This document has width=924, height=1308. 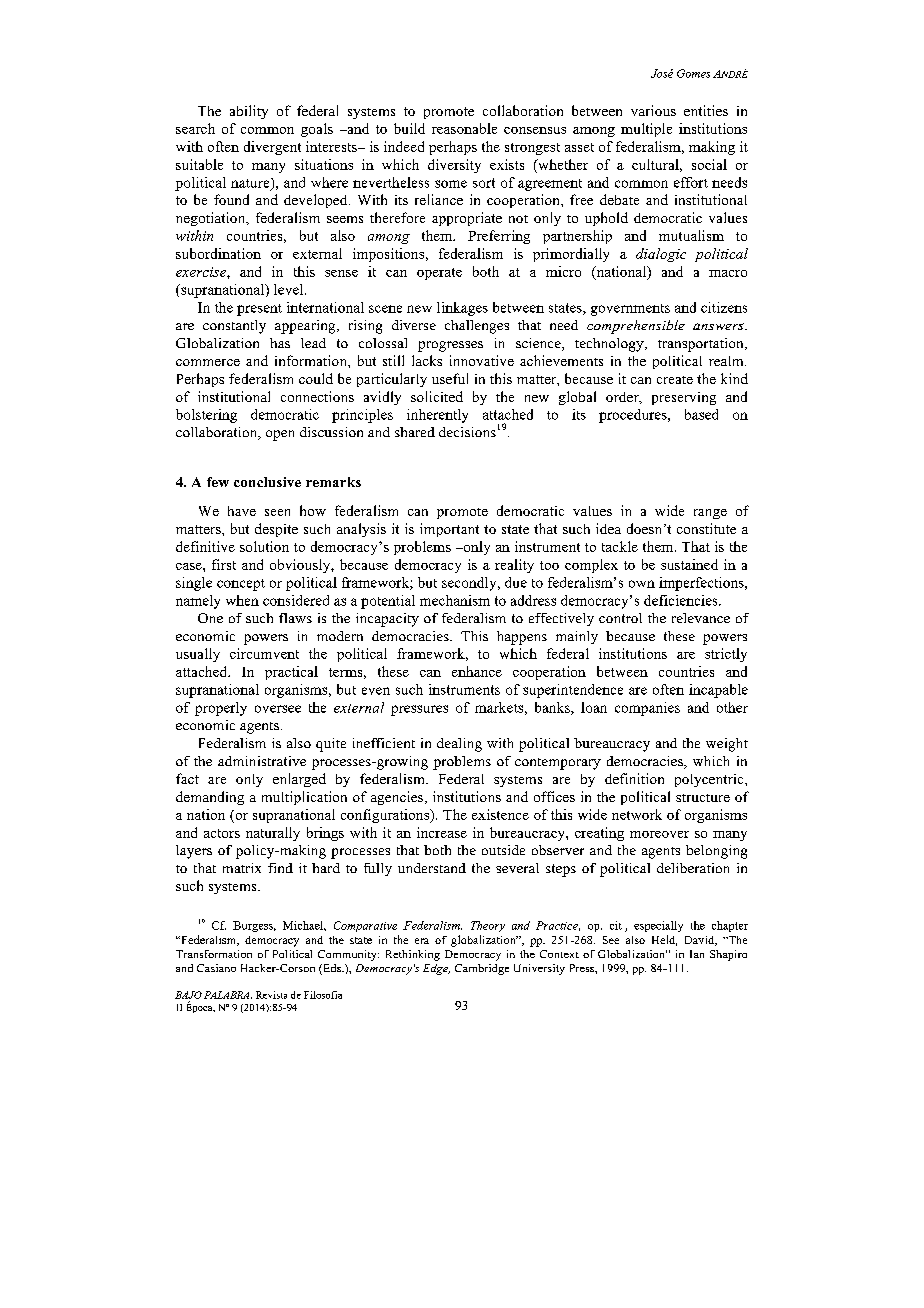 What do you see at coordinates (464, 128) in the document?
I see `reasonable` at bounding box center [464, 128].
